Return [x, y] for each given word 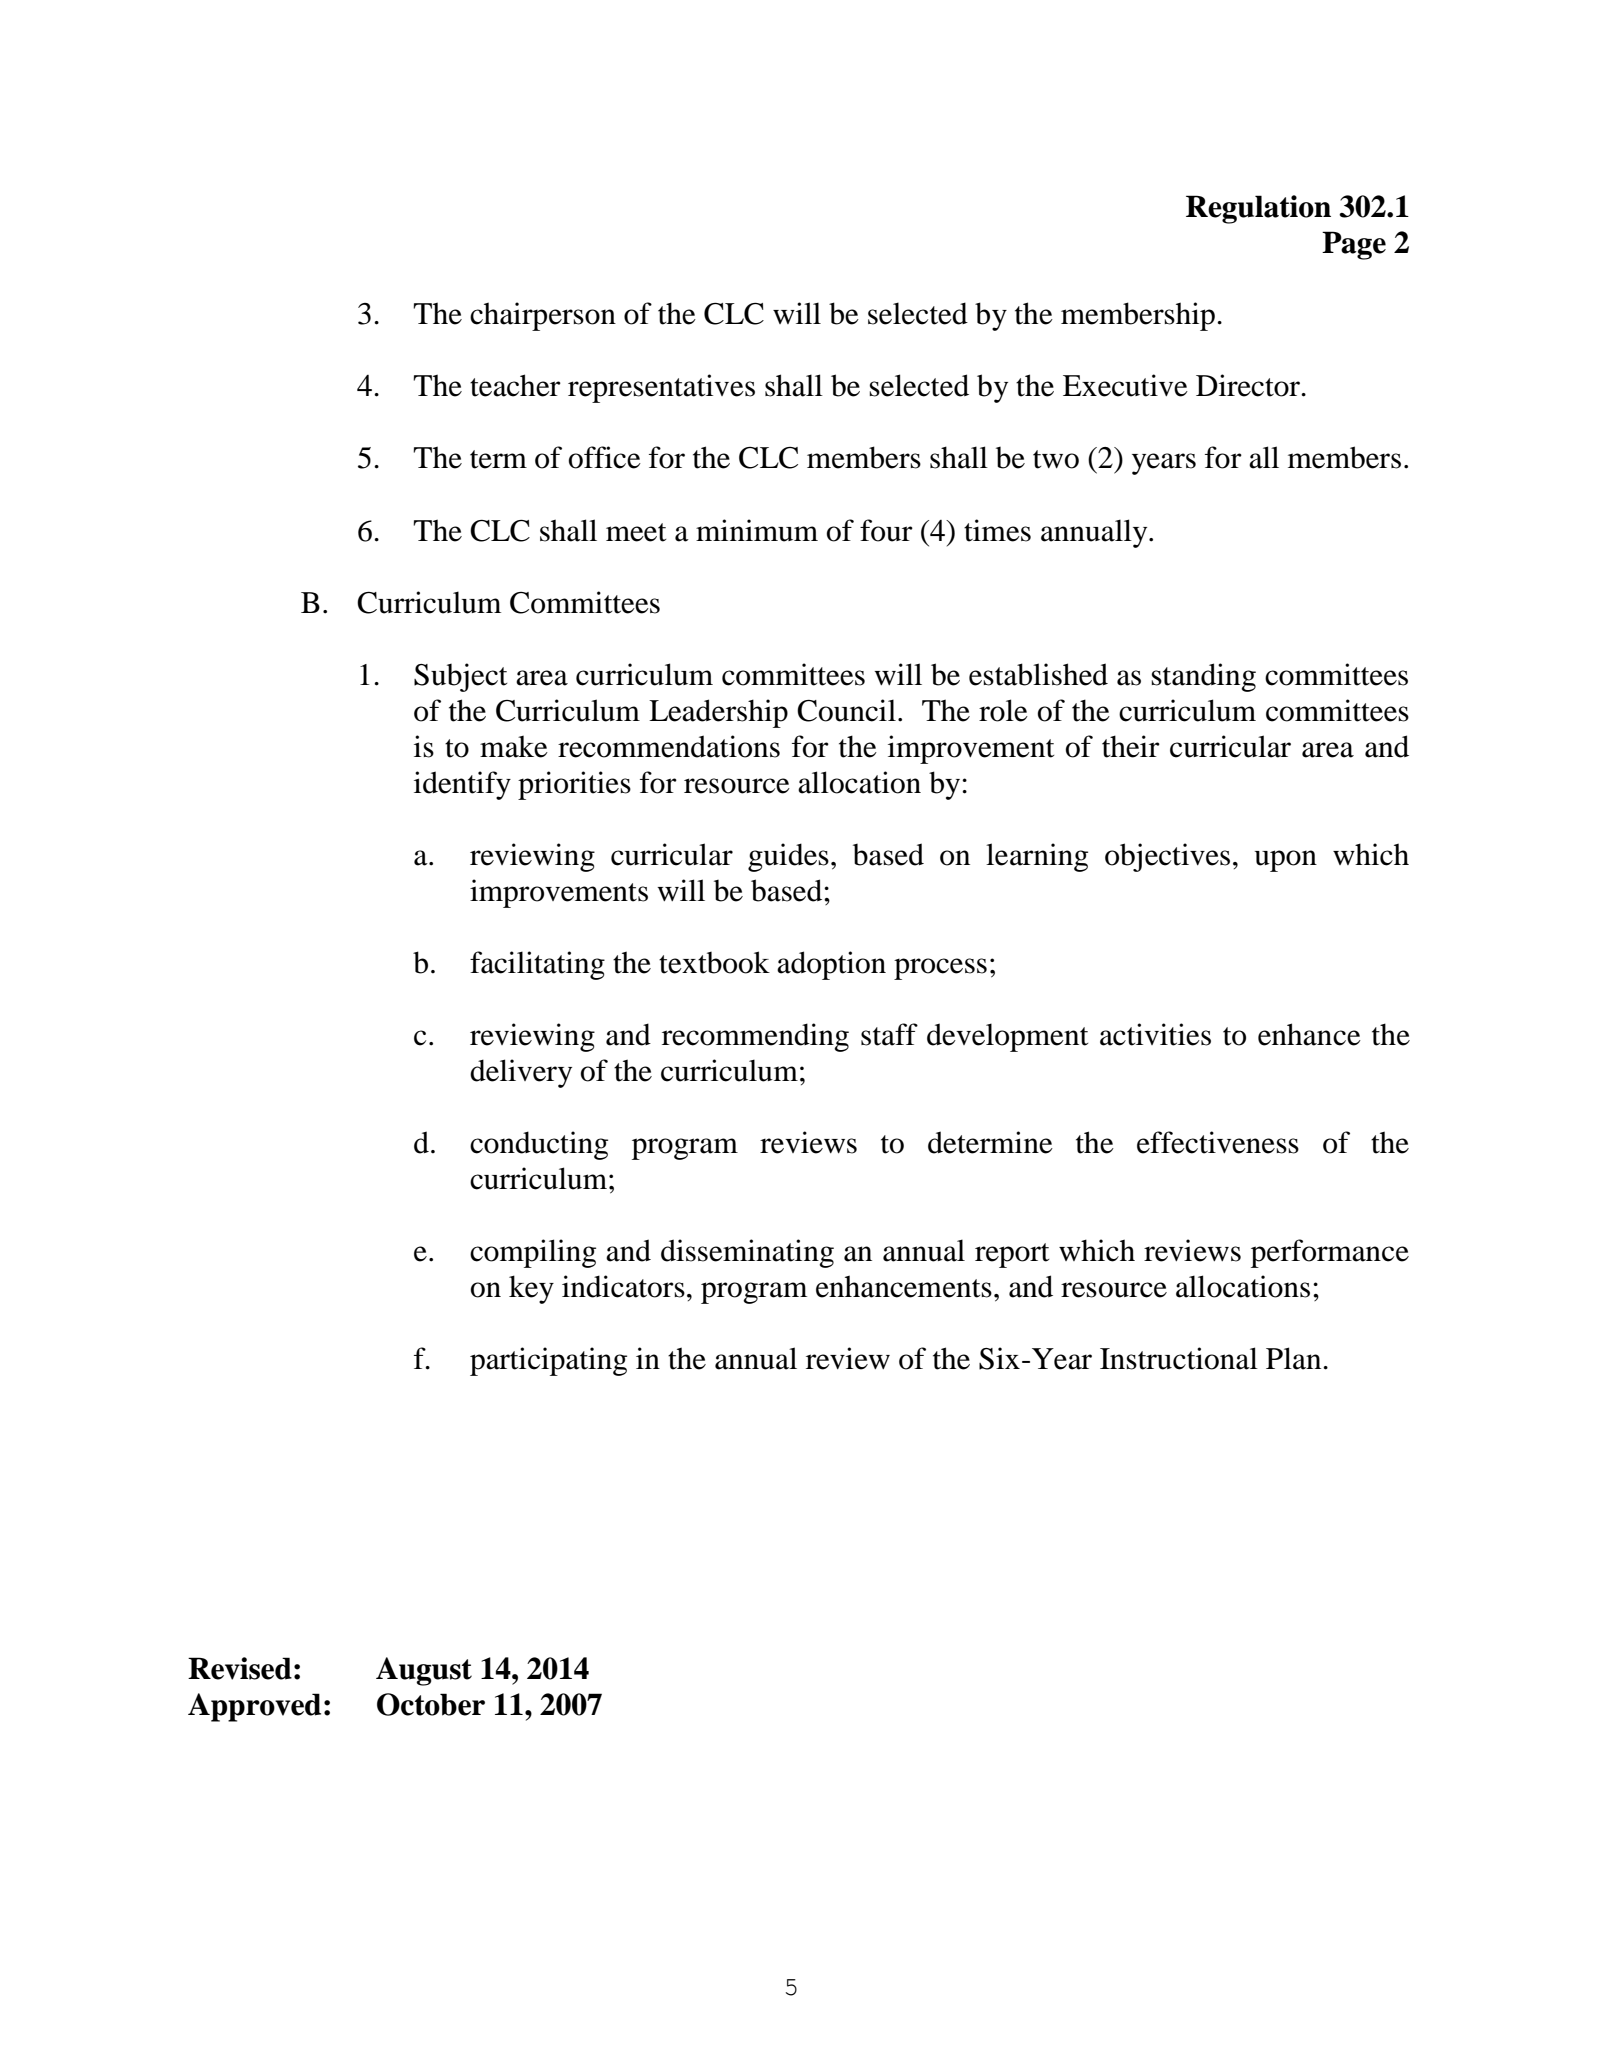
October [431, 1704]
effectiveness [1218, 1142]
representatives [661, 388]
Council [846, 710]
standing [1203, 677]
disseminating [747, 1253]
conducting [539, 1145]
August [424, 1671]
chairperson [543, 316]
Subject [460, 677]
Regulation [1258, 209]
